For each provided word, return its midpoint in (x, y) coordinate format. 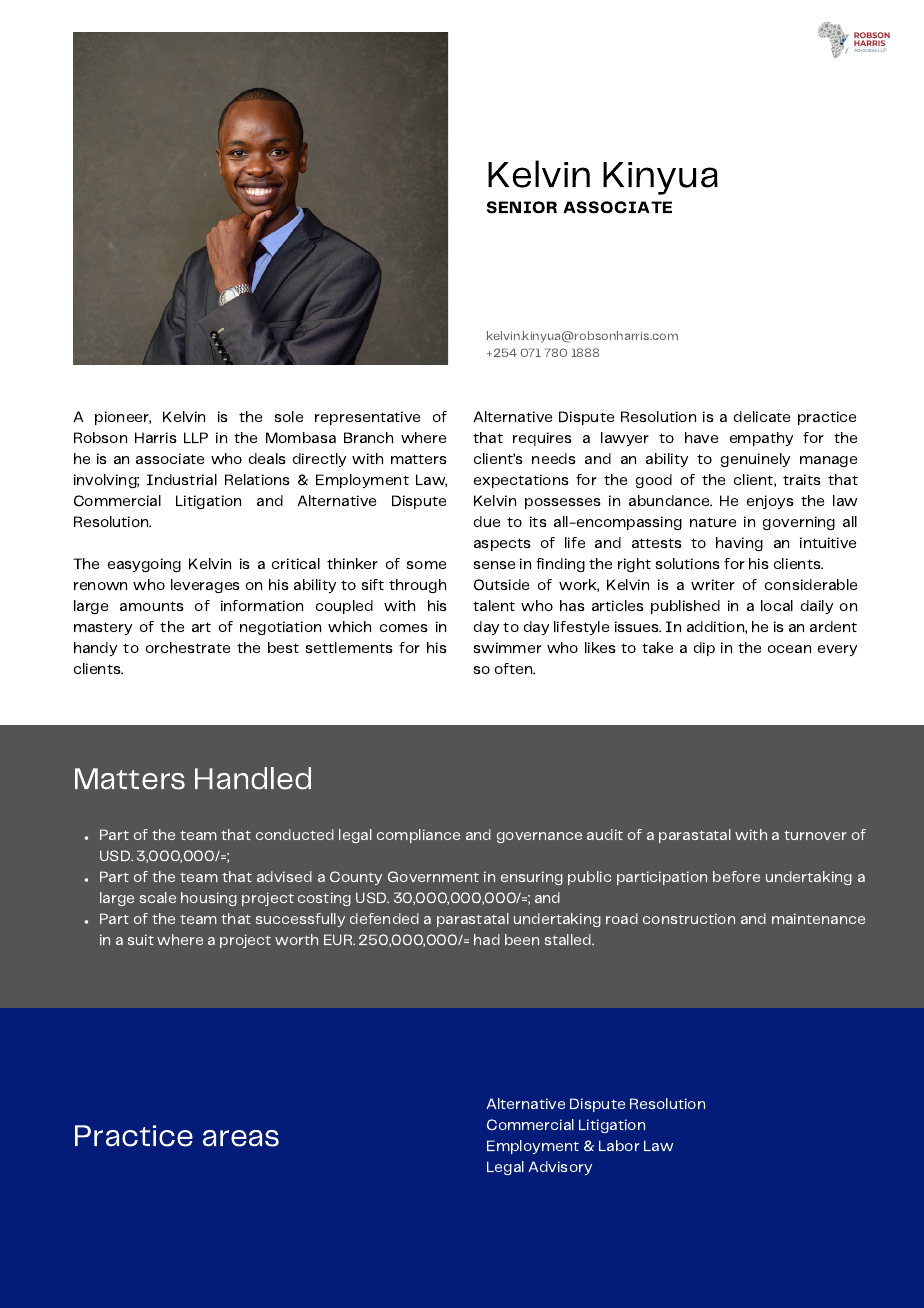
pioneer (123, 418)
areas (241, 1138)
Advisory (560, 1168)
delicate (762, 416)
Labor (619, 1145)
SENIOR (522, 207)
